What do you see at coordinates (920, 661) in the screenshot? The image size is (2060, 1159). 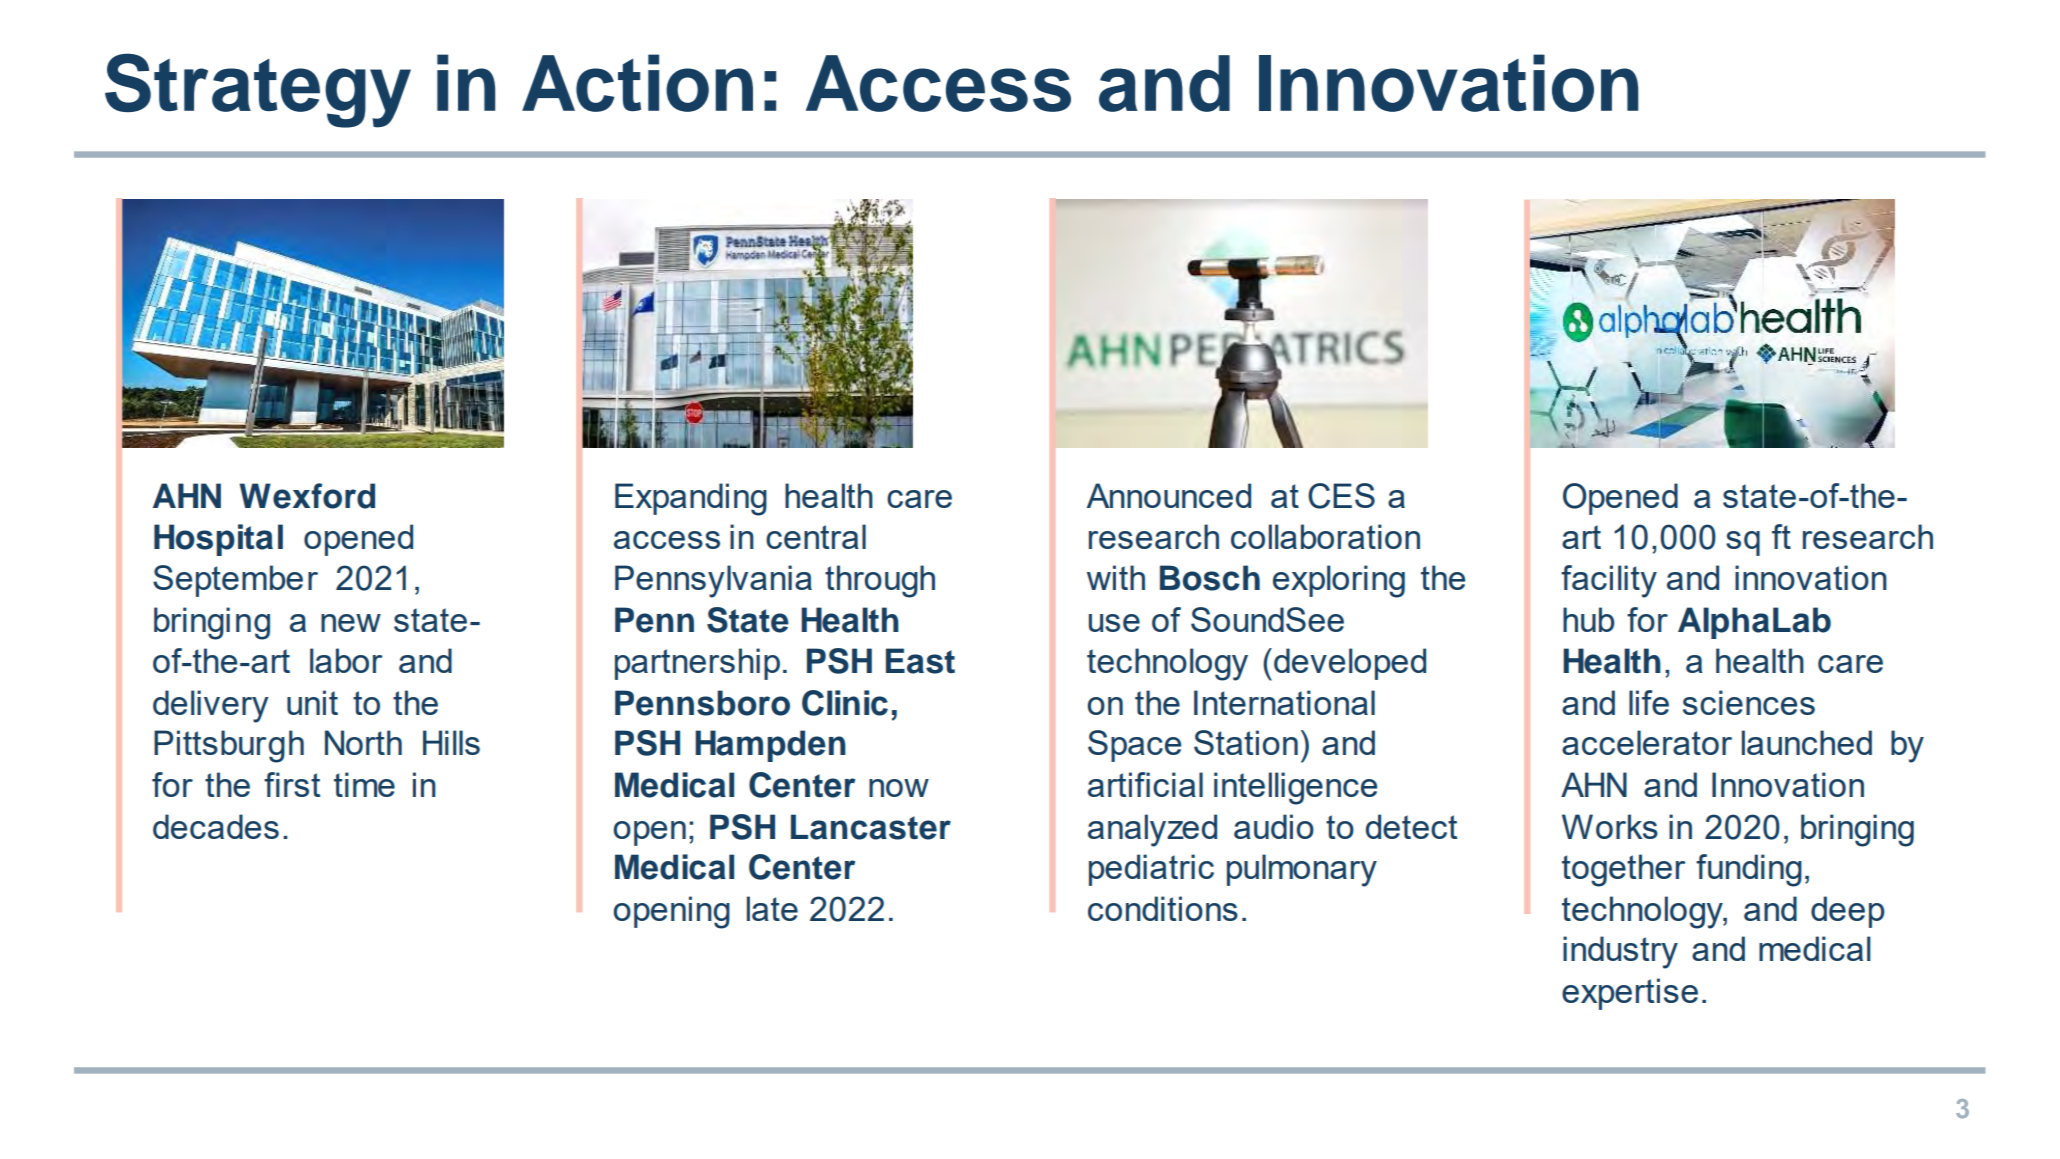 I see `East` at bounding box center [920, 661].
